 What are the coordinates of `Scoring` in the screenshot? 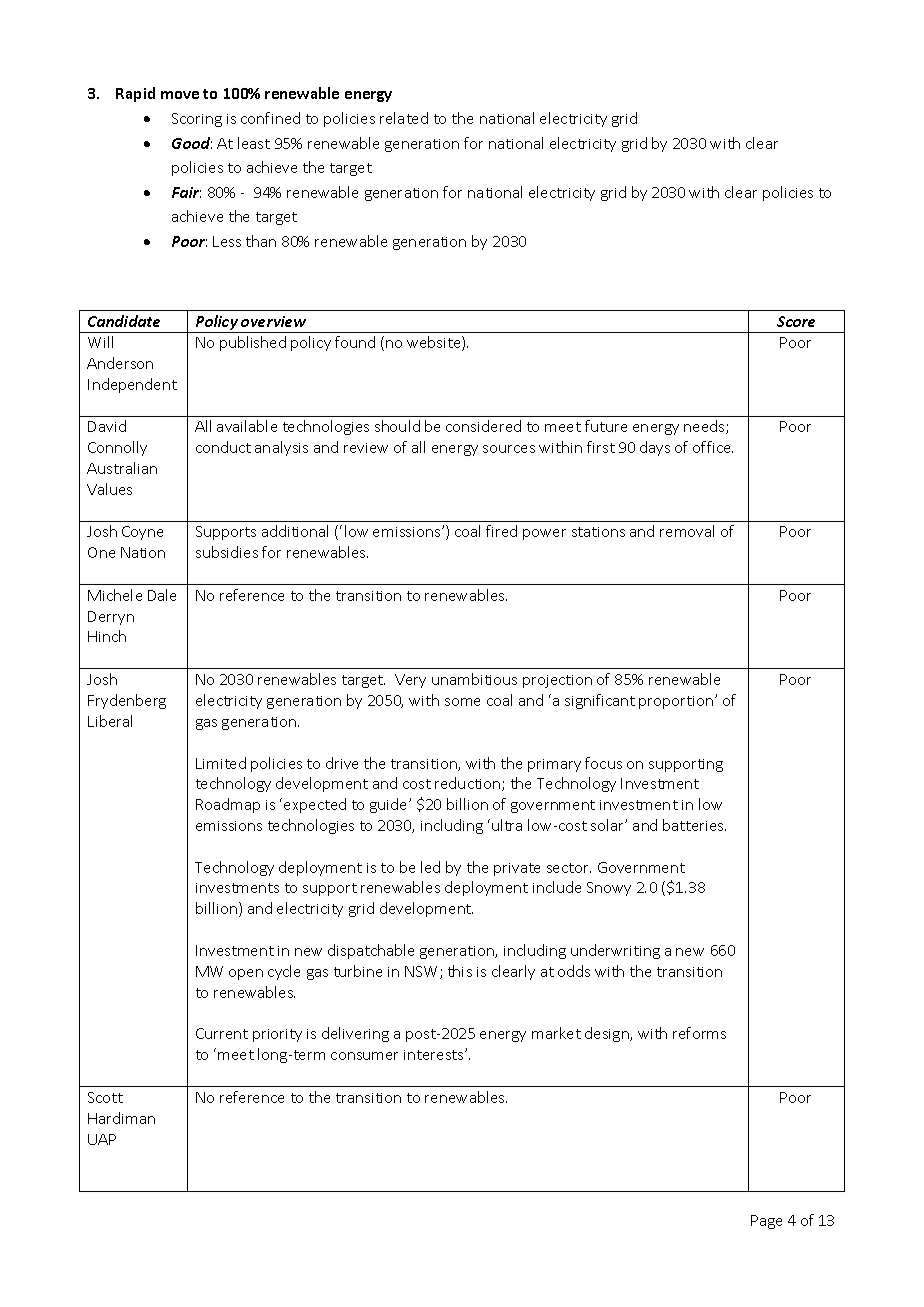 It's located at (197, 120).
